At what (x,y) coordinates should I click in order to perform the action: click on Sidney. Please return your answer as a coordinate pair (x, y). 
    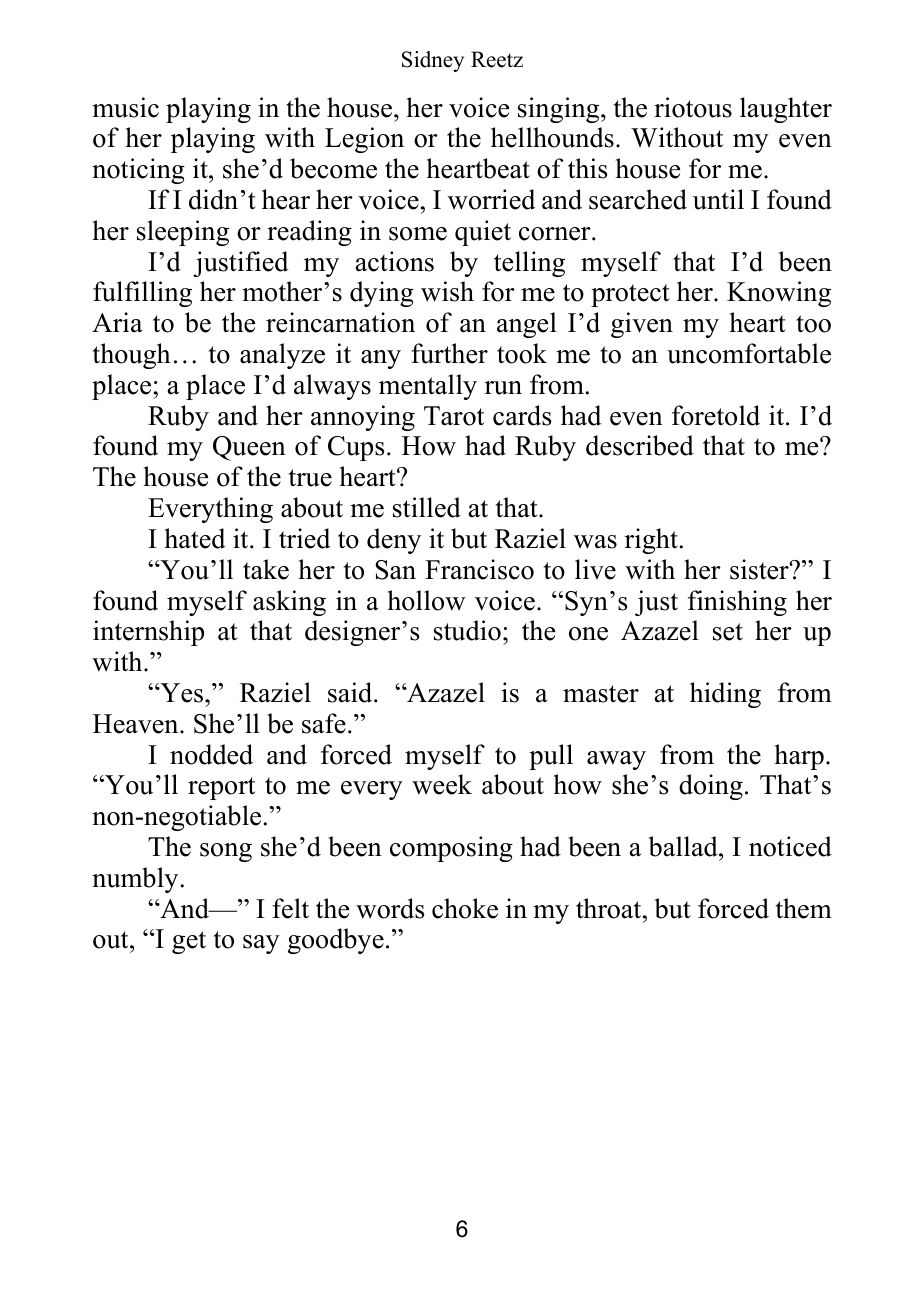
    Looking at the image, I should click on (433, 61).
